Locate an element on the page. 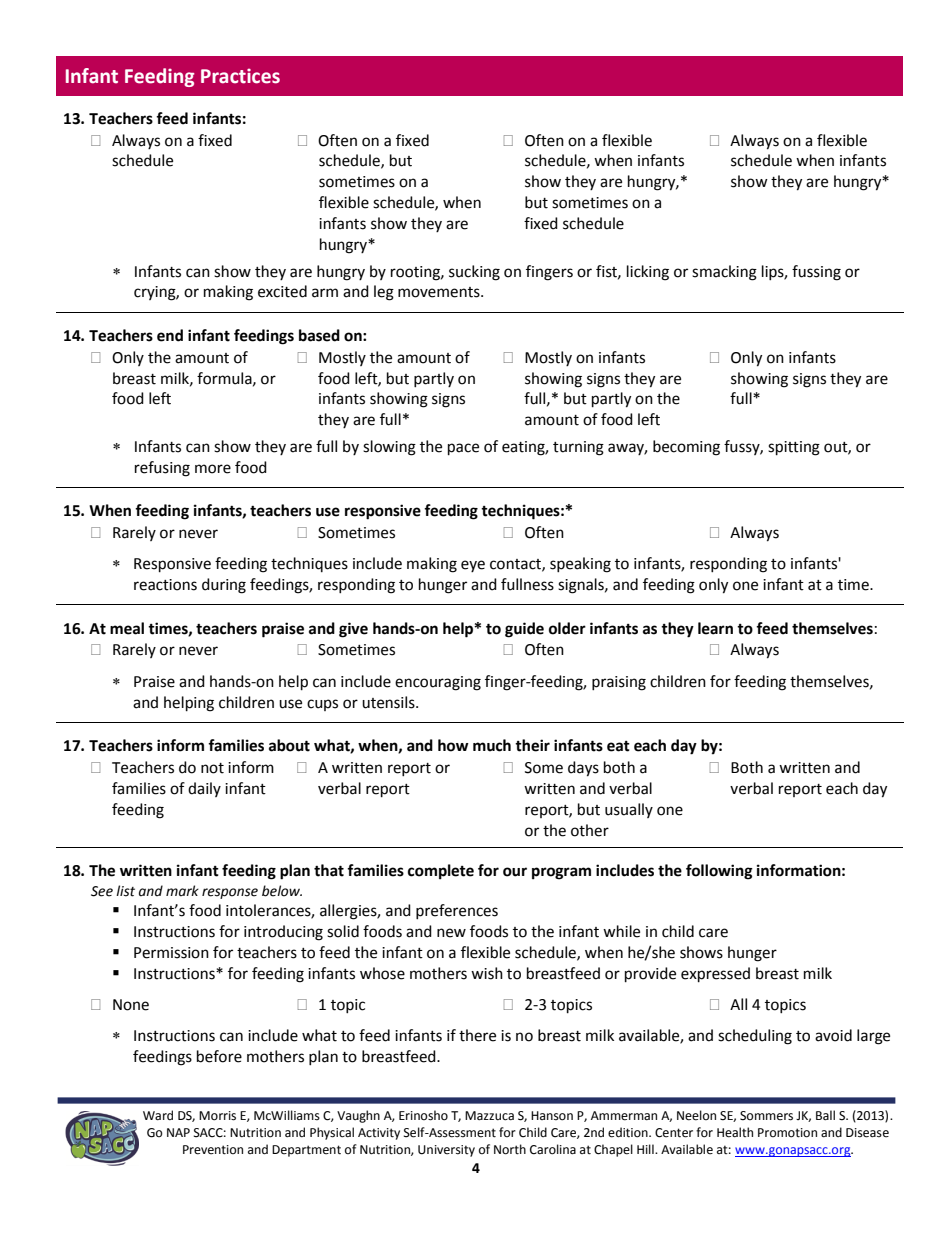 The height and width of the image is (1233, 952). Morris is located at coordinates (217, 1116).
